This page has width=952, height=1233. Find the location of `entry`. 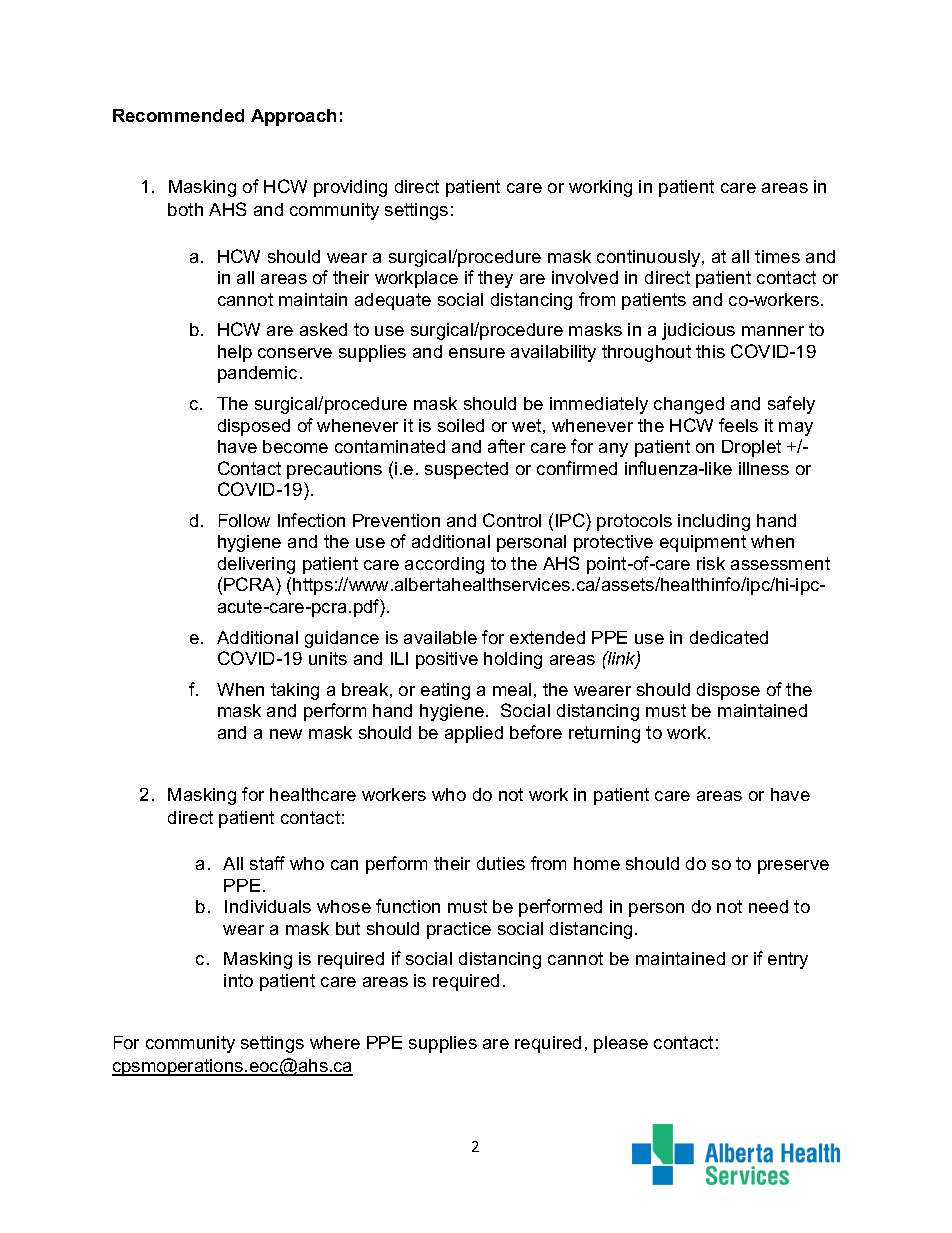

entry is located at coordinates (788, 960).
